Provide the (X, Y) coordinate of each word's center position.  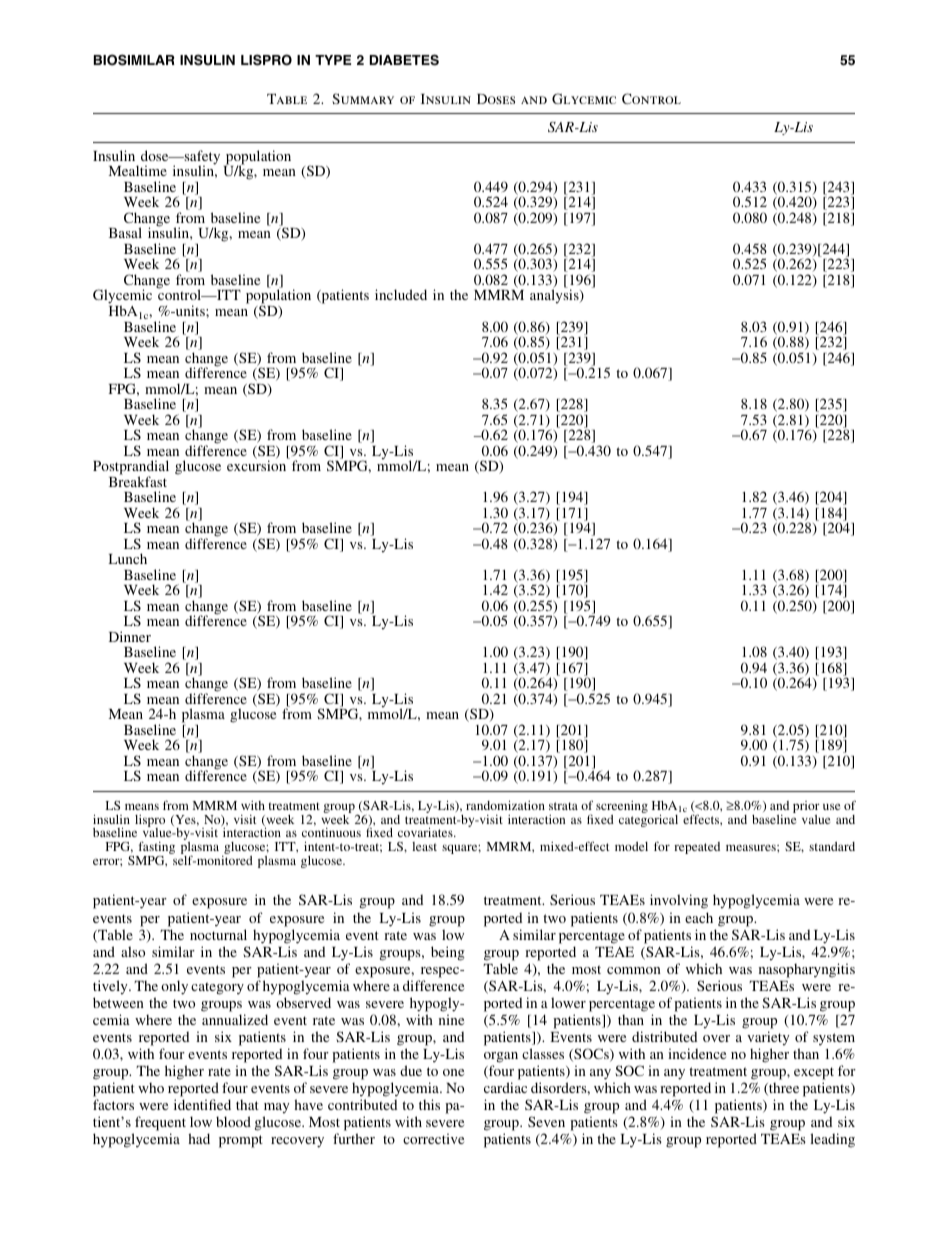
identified (202, 1104)
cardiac (505, 1087)
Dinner (130, 636)
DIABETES (404, 60)
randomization (505, 805)
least (424, 846)
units (190, 310)
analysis (555, 296)
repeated (697, 848)
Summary (363, 98)
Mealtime (138, 170)
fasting (155, 849)
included (401, 294)
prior (806, 807)
